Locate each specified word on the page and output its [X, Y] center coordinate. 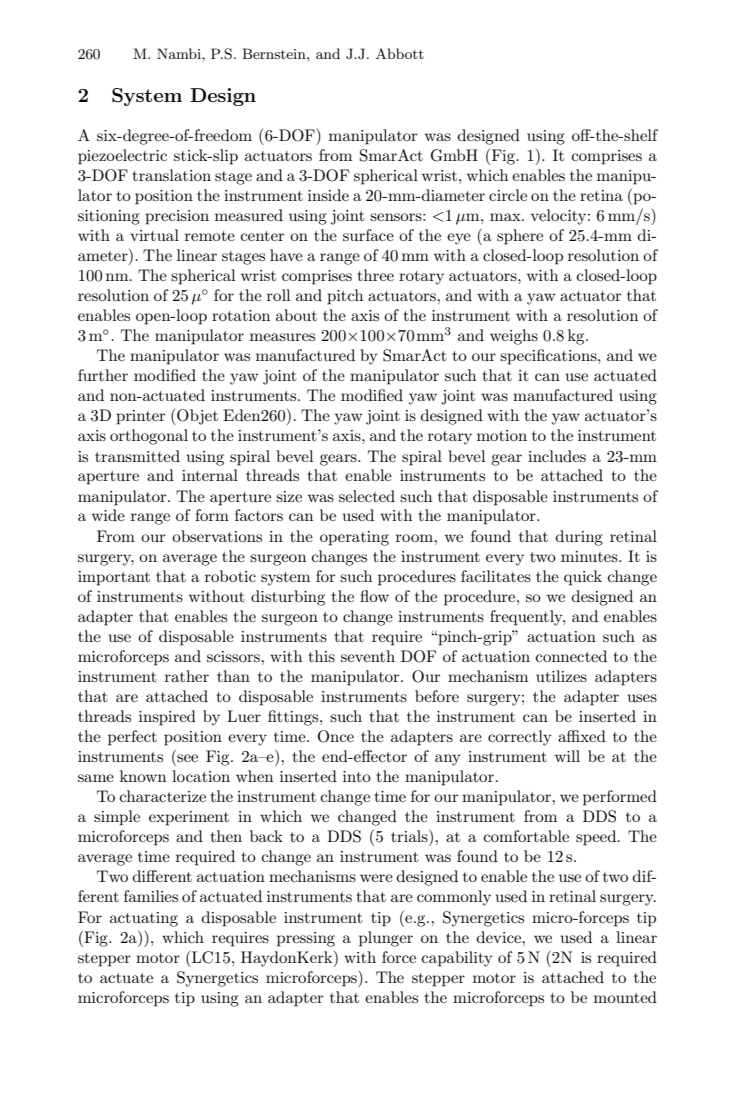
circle [508, 195]
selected [367, 496]
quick [583, 578]
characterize [162, 796]
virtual [154, 235]
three [375, 275]
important [114, 578]
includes [557, 456]
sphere [520, 237]
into [357, 776]
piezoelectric [122, 157]
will [567, 756]
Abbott [400, 53]
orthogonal [149, 437]
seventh [368, 656]
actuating [144, 919]
